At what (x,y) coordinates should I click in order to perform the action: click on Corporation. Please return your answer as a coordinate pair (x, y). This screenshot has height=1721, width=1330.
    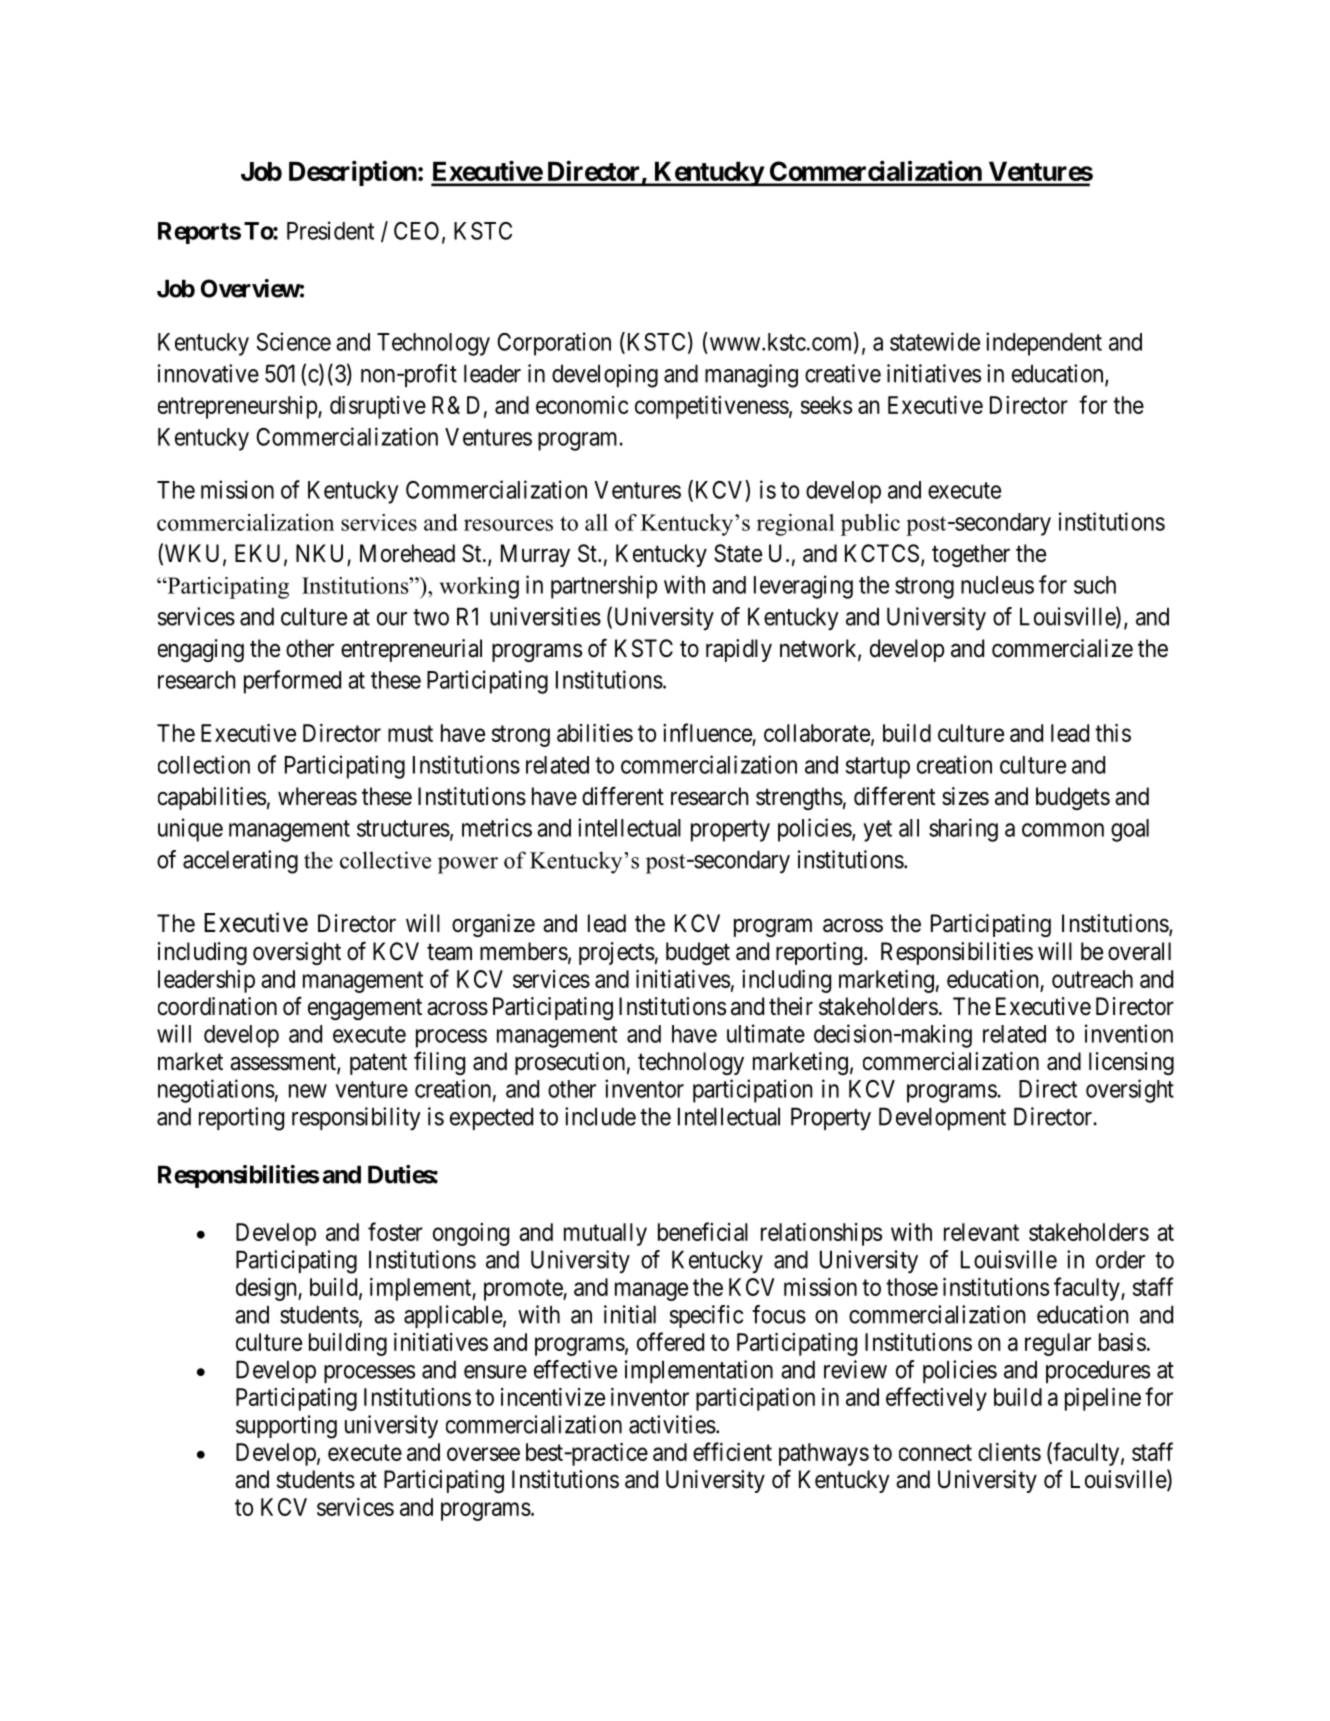
    Looking at the image, I should click on (554, 344).
